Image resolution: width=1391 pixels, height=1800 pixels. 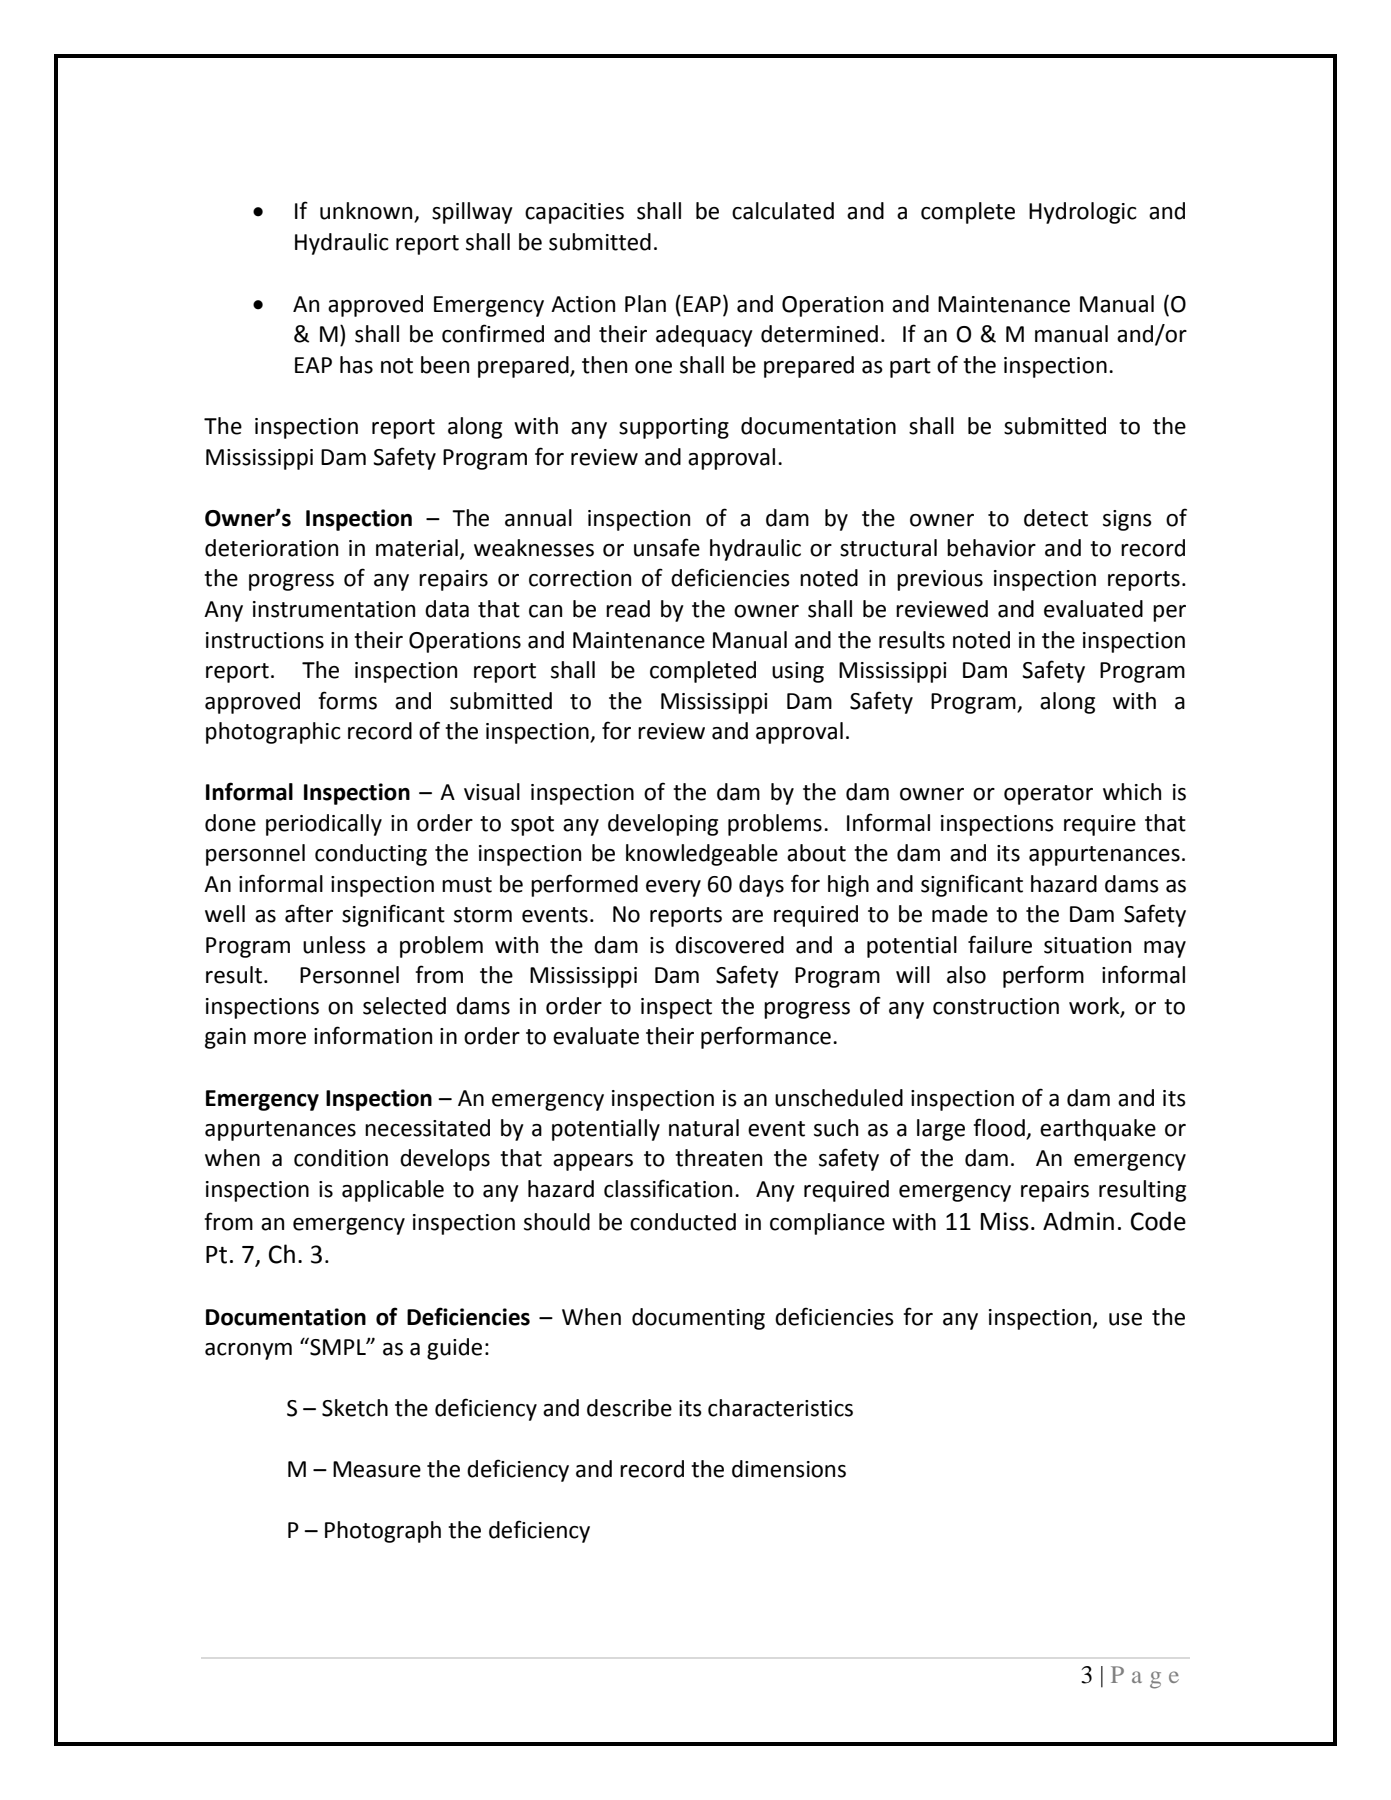 I want to click on Plan, so click(x=645, y=304).
